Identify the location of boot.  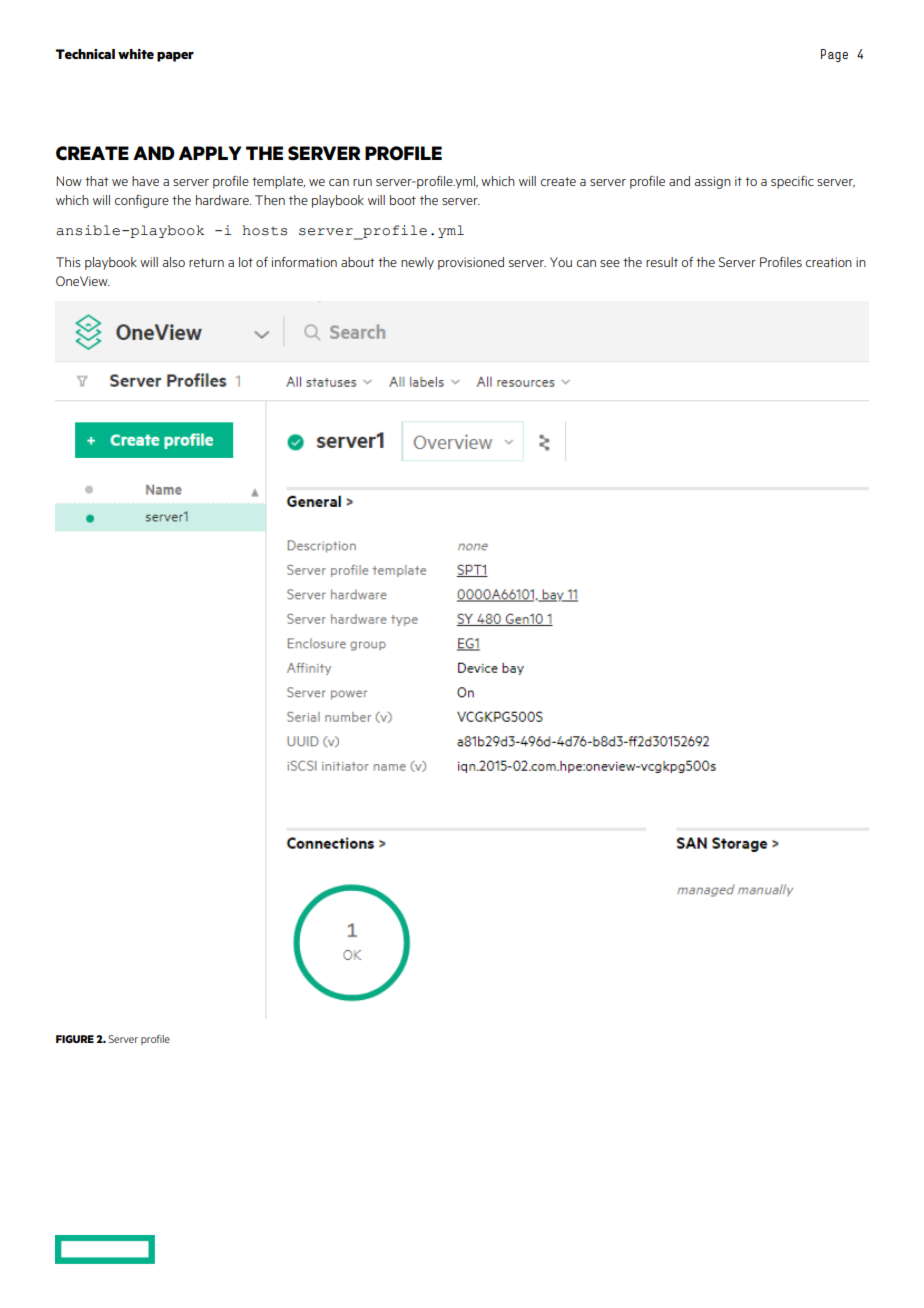
(403, 200).
